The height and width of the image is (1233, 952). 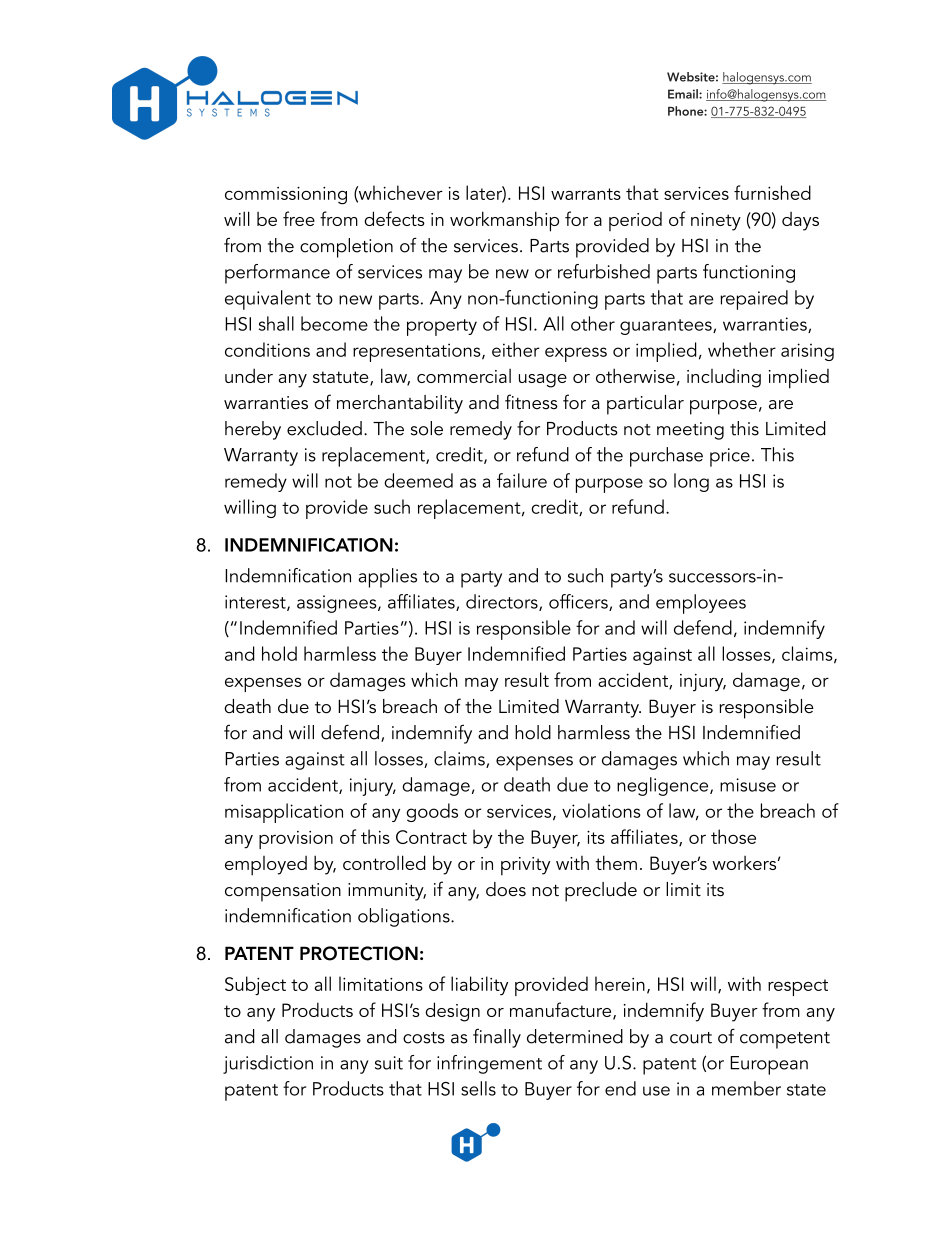 What do you see at coordinates (286, 196) in the image?
I see `commissioning` at bounding box center [286, 196].
